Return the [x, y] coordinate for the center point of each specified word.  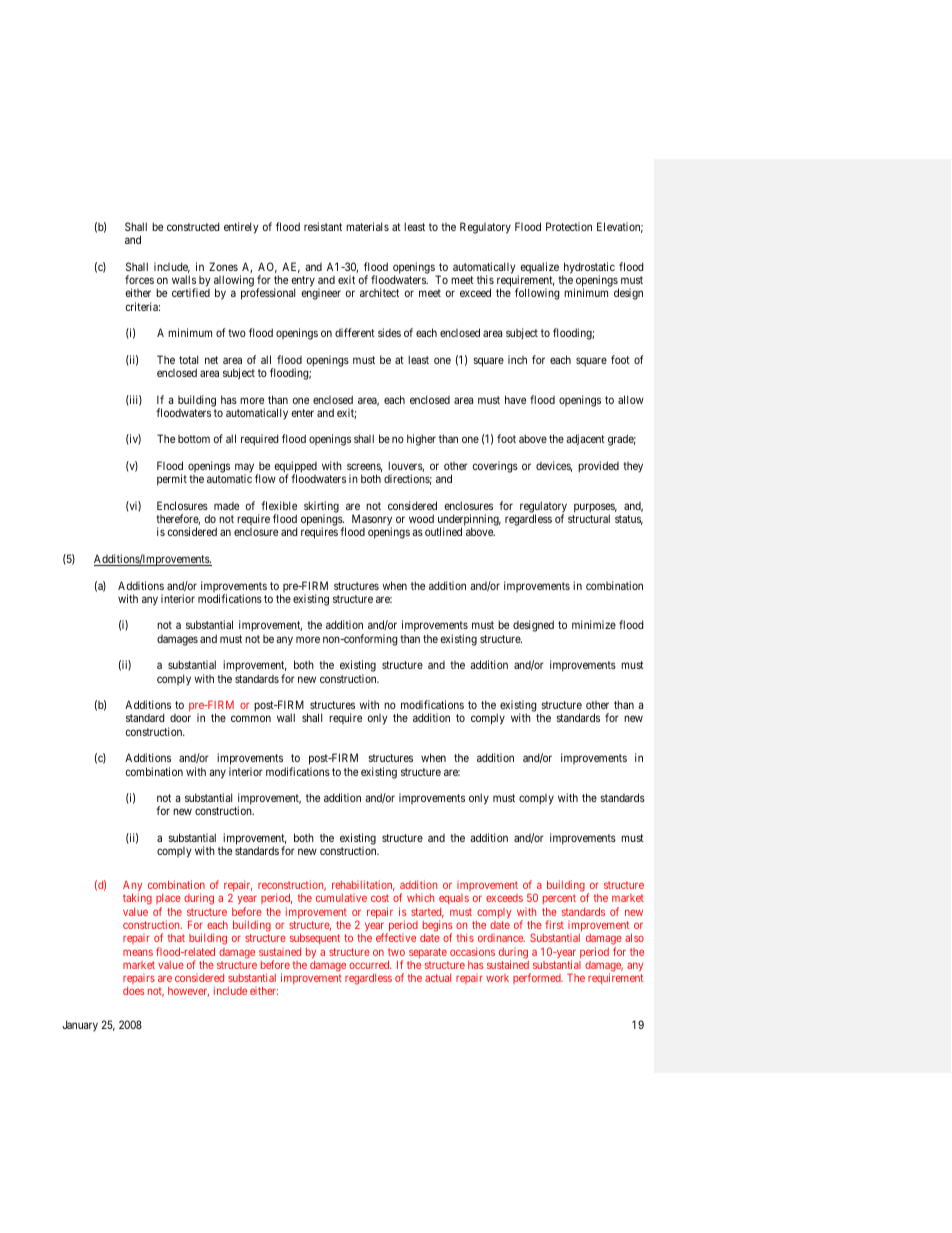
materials [367, 226]
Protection [569, 226]
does [134, 991]
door [180, 718]
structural [589, 518]
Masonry [372, 521]
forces [139, 279]
